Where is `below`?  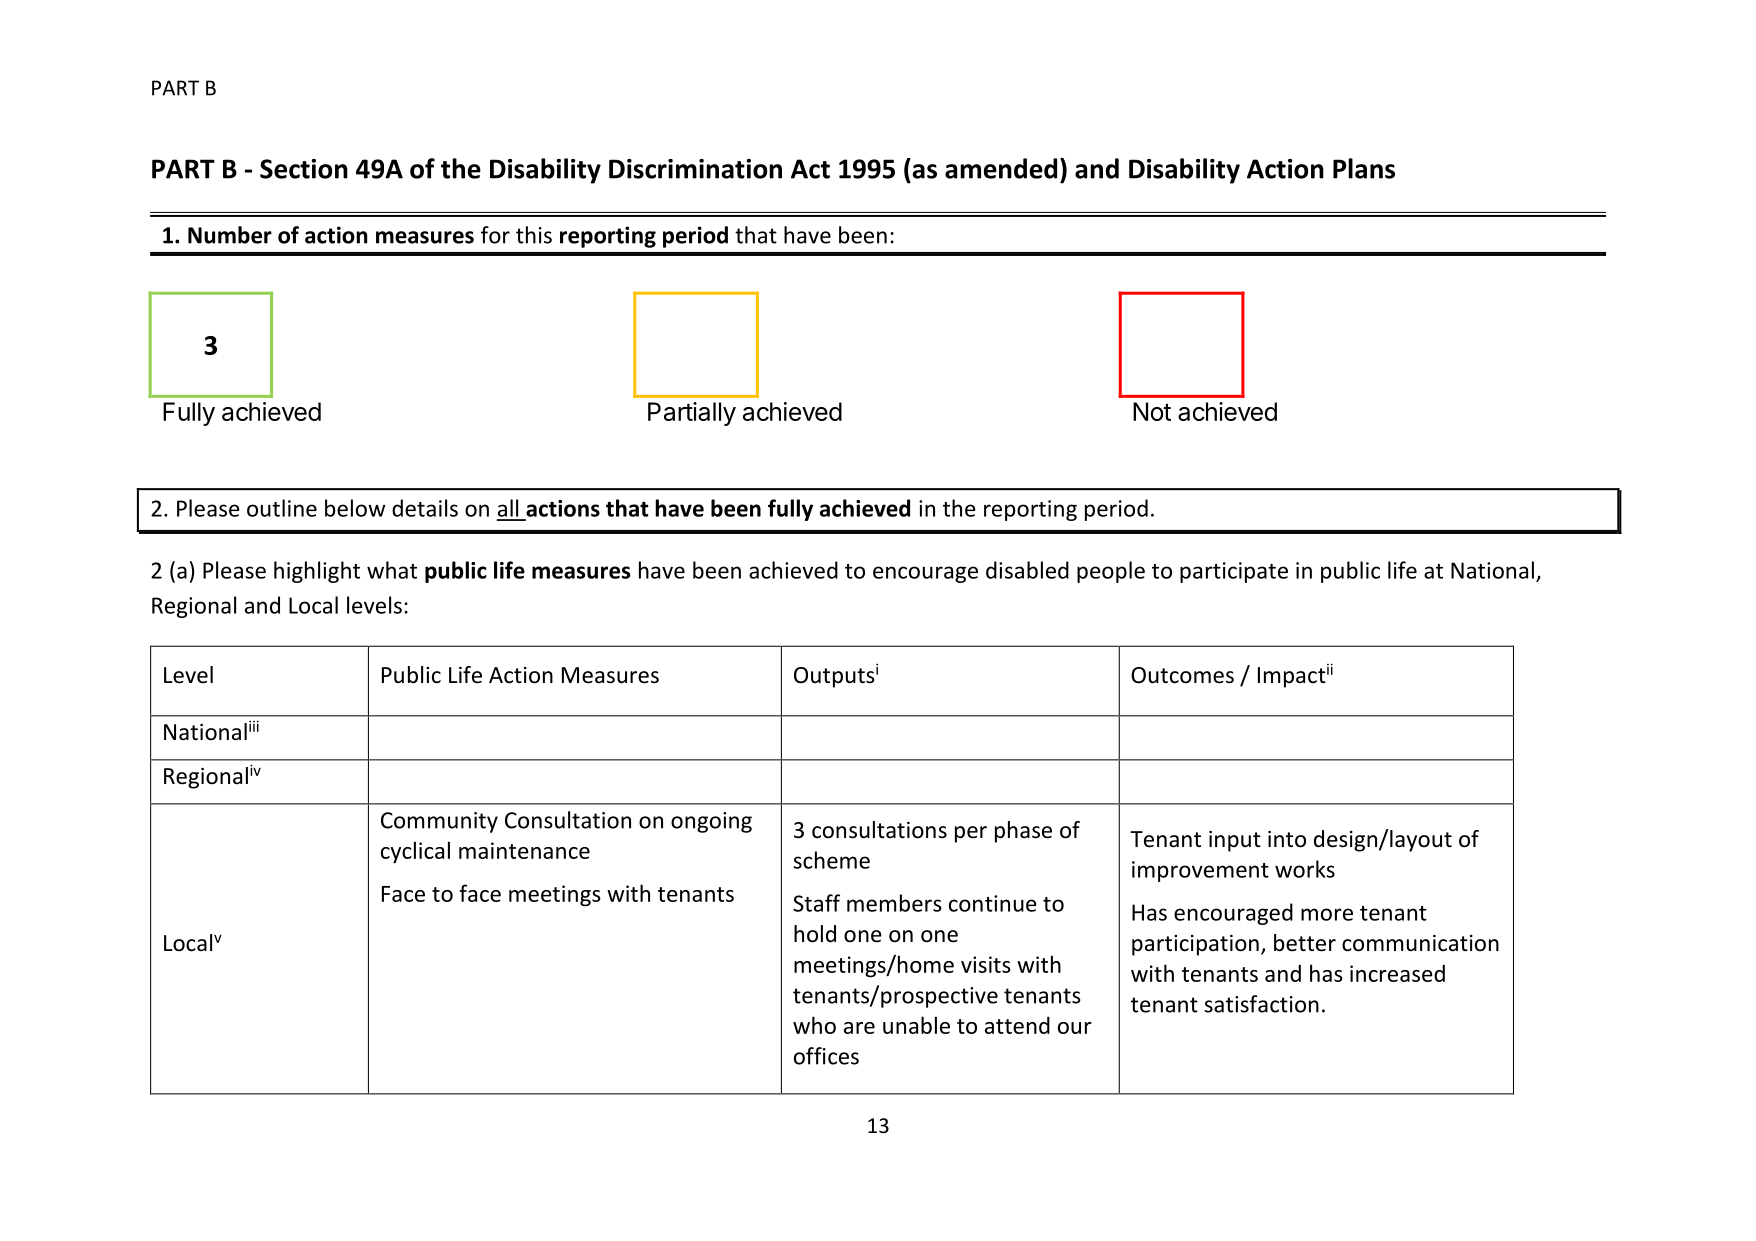 below is located at coordinates (355, 508).
